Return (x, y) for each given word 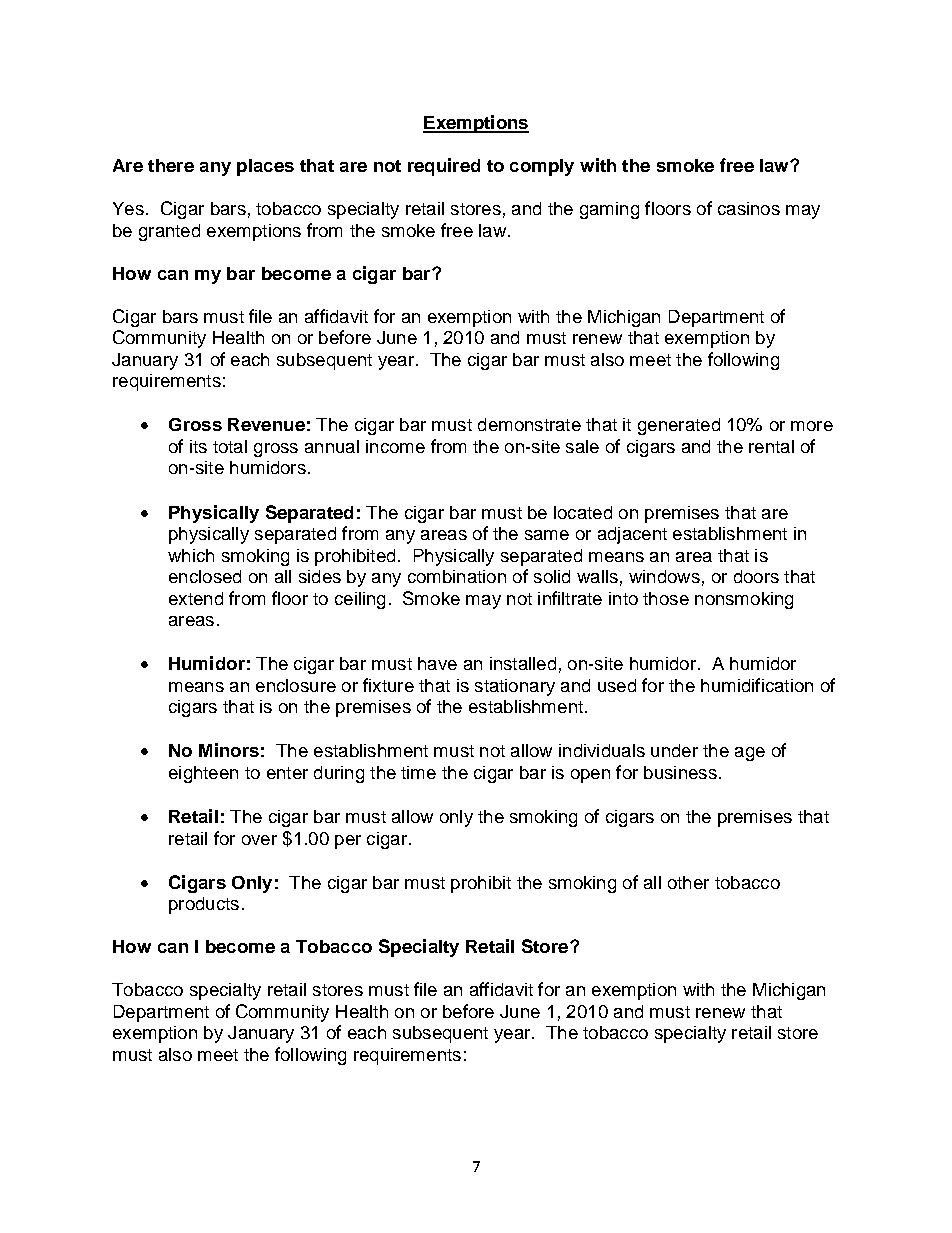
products (204, 905)
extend (196, 598)
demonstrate (529, 424)
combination (457, 576)
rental (771, 446)
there (171, 165)
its (198, 446)
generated (679, 426)
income (395, 446)
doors (756, 576)
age (750, 754)
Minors (229, 750)
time (418, 772)
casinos (749, 208)
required (444, 167)
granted (169, 232)
